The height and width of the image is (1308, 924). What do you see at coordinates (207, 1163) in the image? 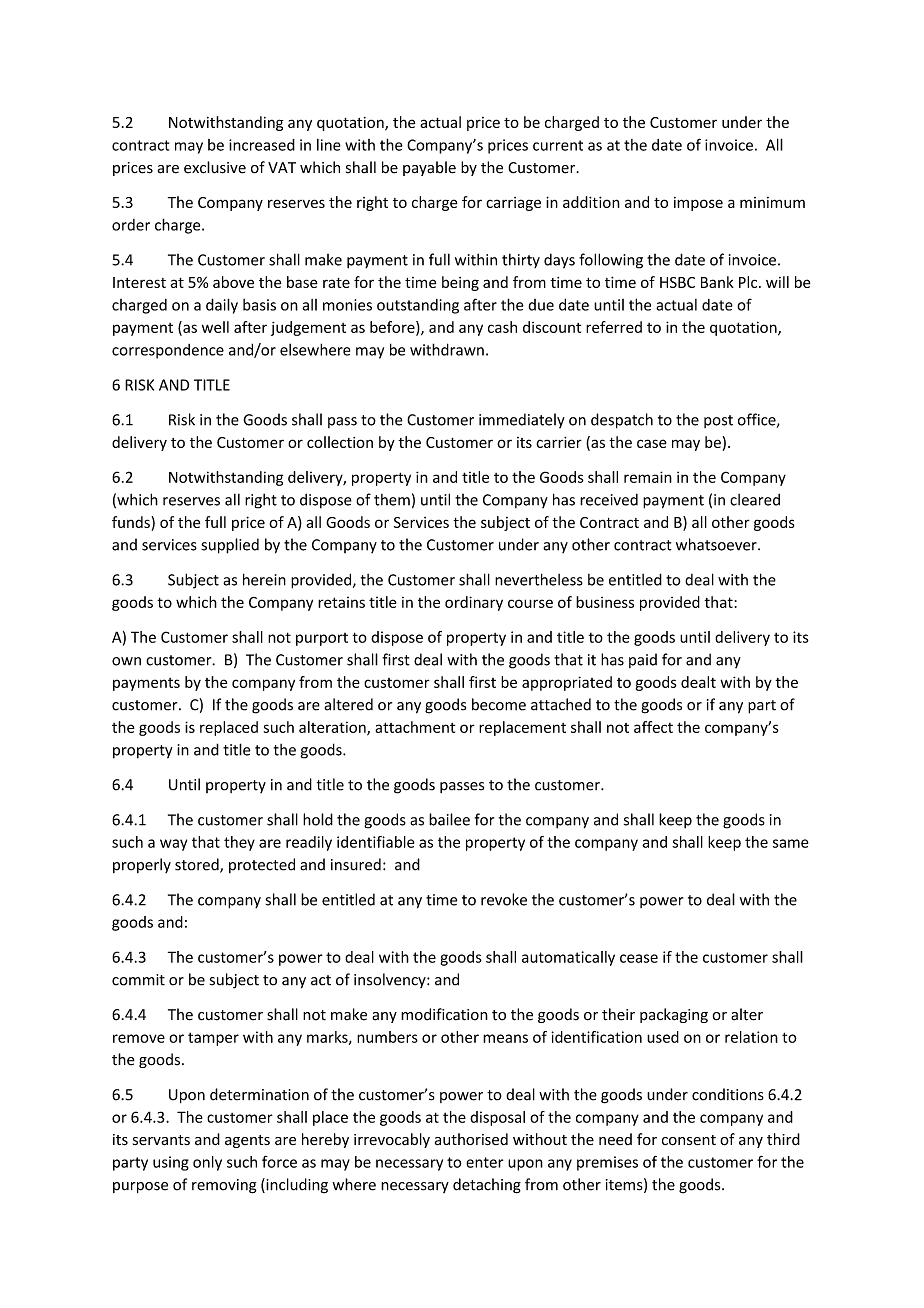
I see `only` at bounding box center [207, 1163].
